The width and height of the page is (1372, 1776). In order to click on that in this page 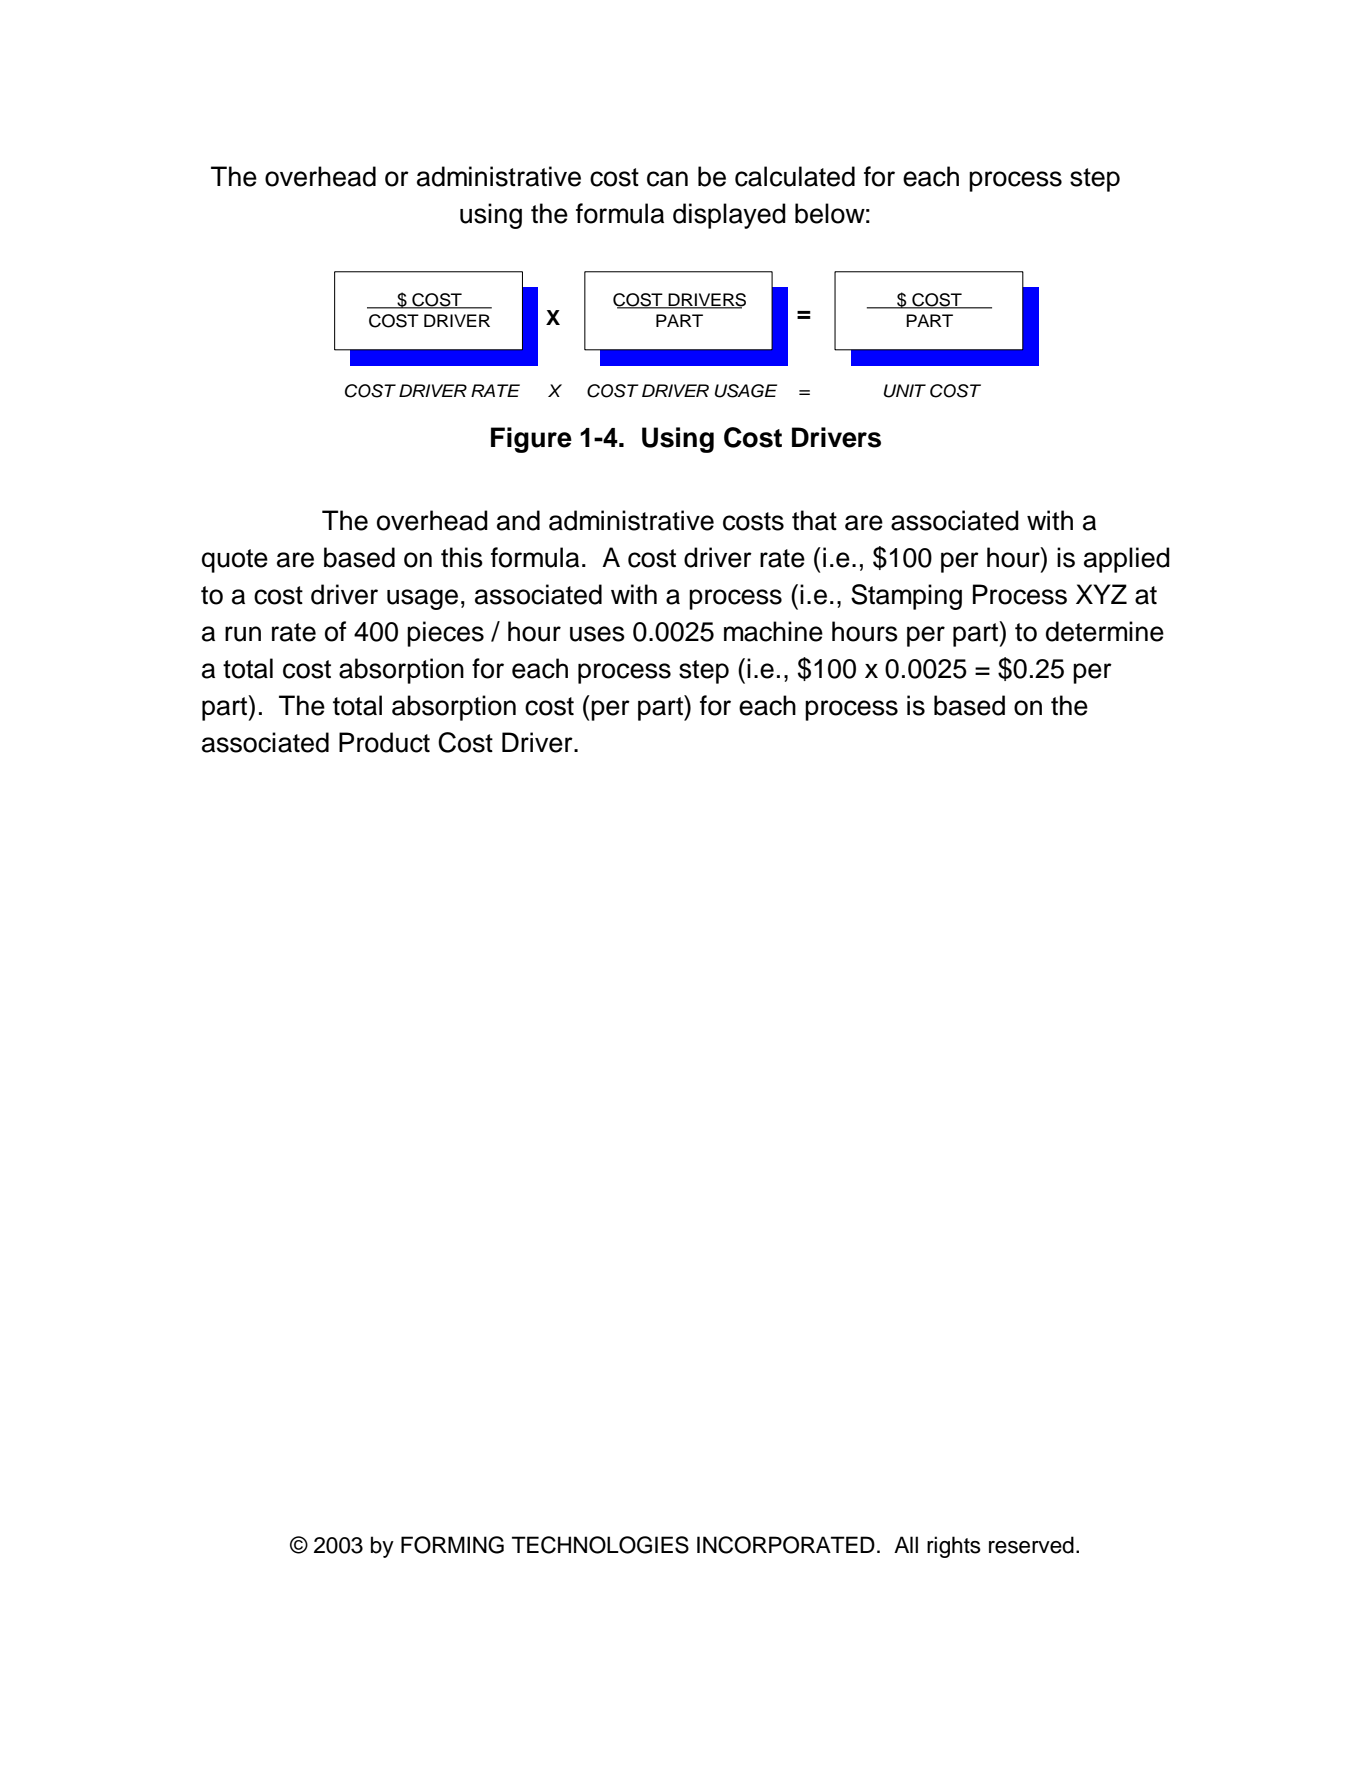, I will do `click(814, 520)`.
